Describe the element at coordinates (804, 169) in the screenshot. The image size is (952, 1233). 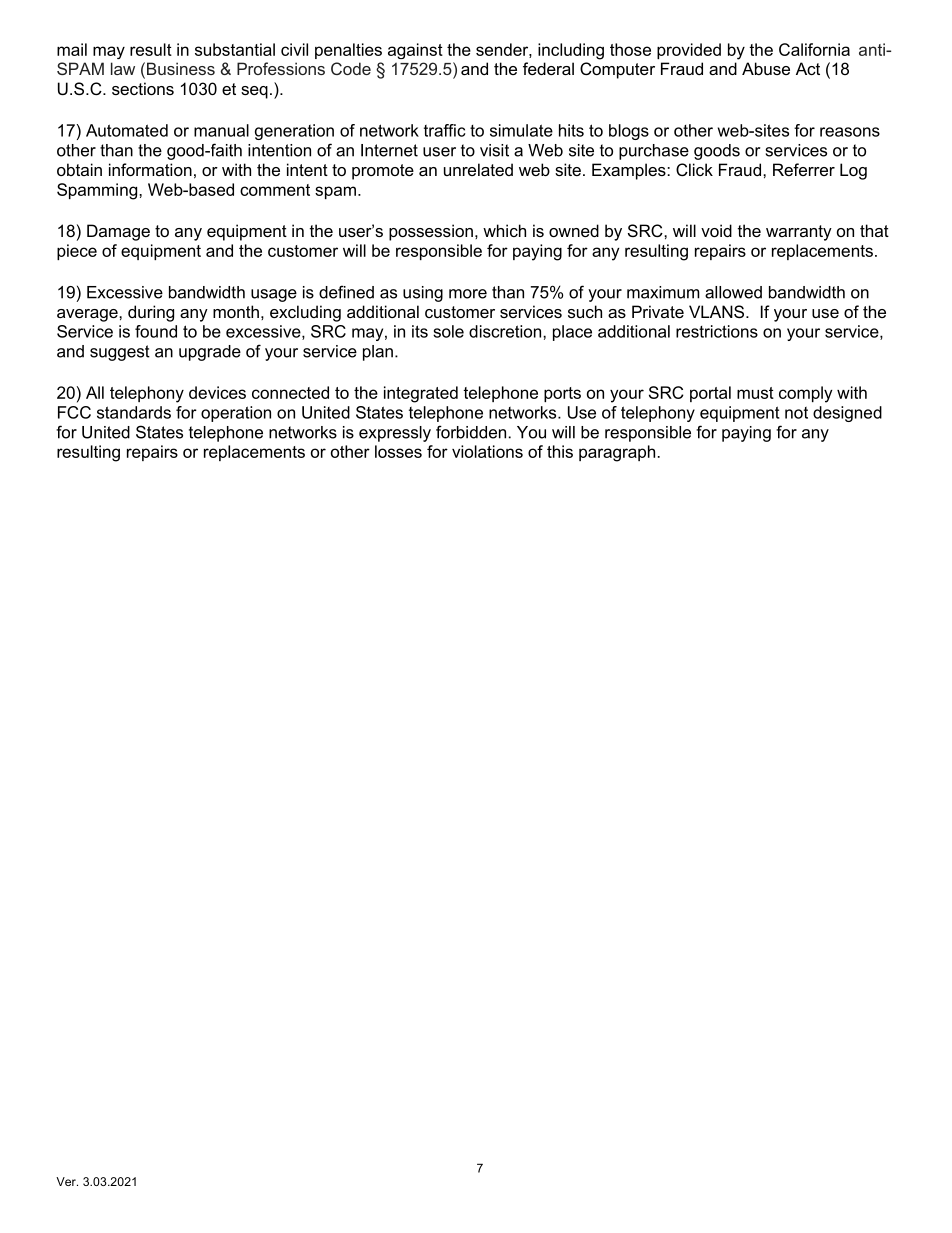
I see `Referrer` at that location.
